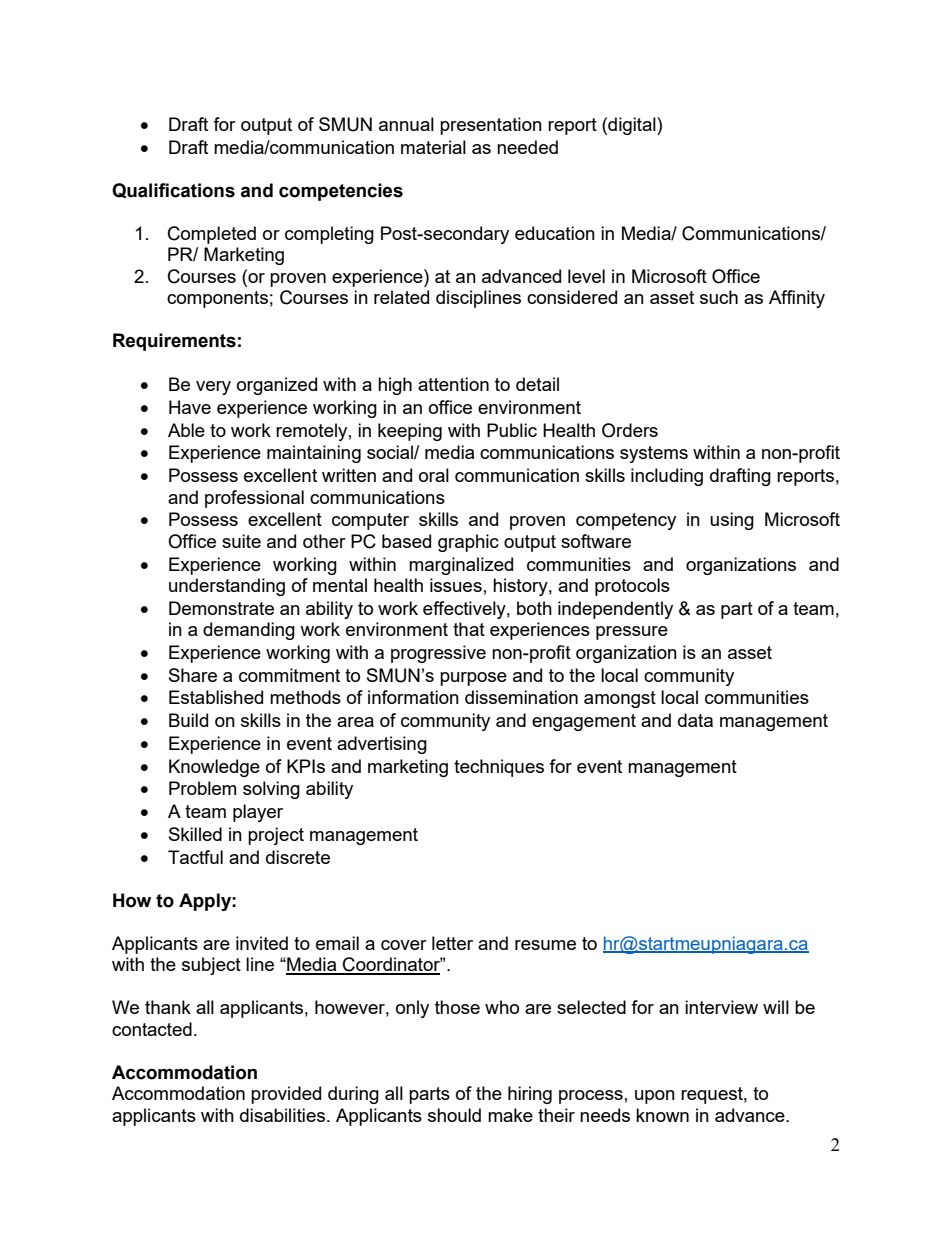 Image resolution: width=952 pixels, height=1233 pixels. Describe the element at coordinates (221, 608) in the screenshot. I see `Demonstrate` at that location.
